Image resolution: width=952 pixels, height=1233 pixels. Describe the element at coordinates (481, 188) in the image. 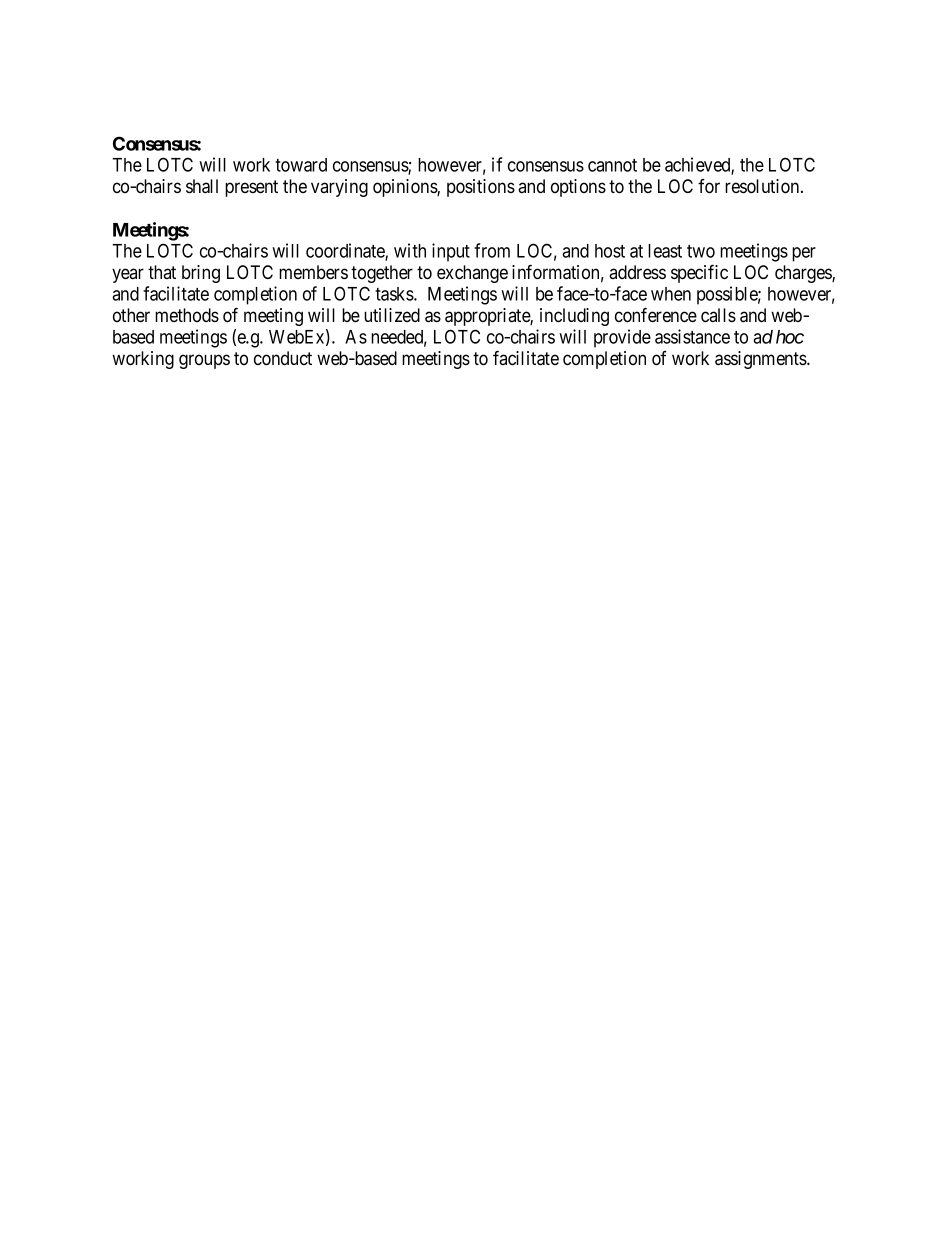

I see `positions` at that location.
